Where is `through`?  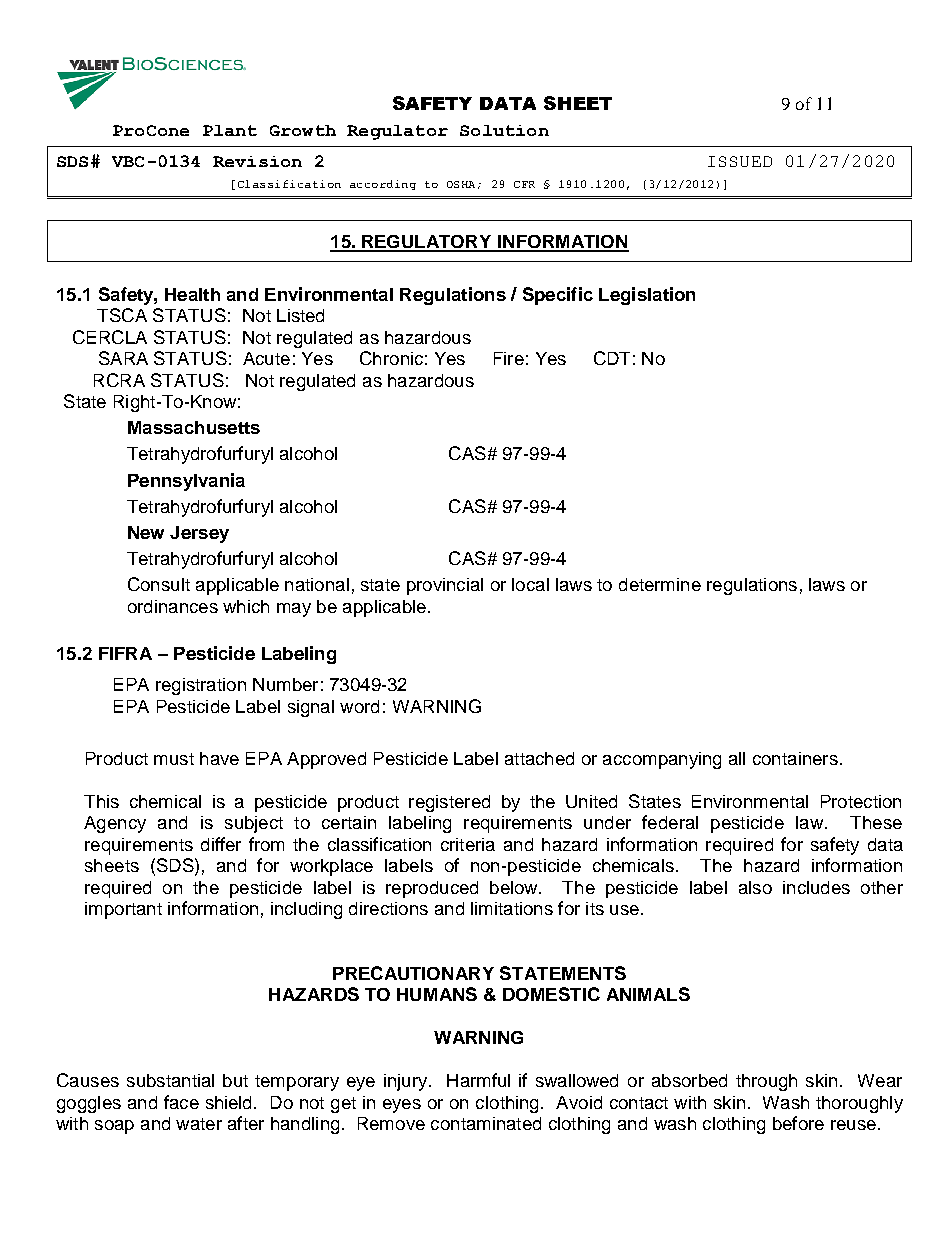
through is located at coordinates (766, 1082).
